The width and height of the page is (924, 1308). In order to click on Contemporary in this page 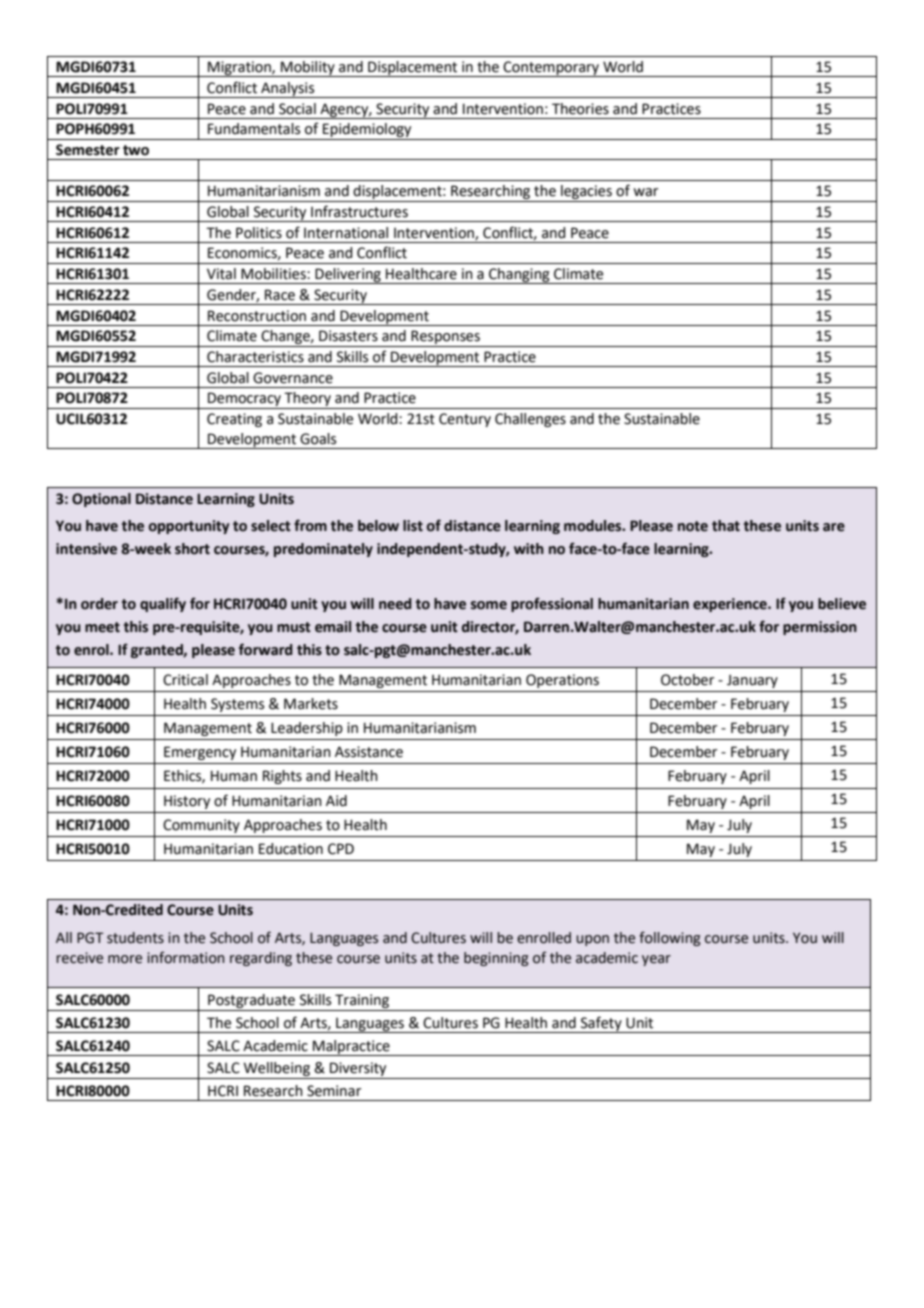, I will do `click(551, 69)`.
